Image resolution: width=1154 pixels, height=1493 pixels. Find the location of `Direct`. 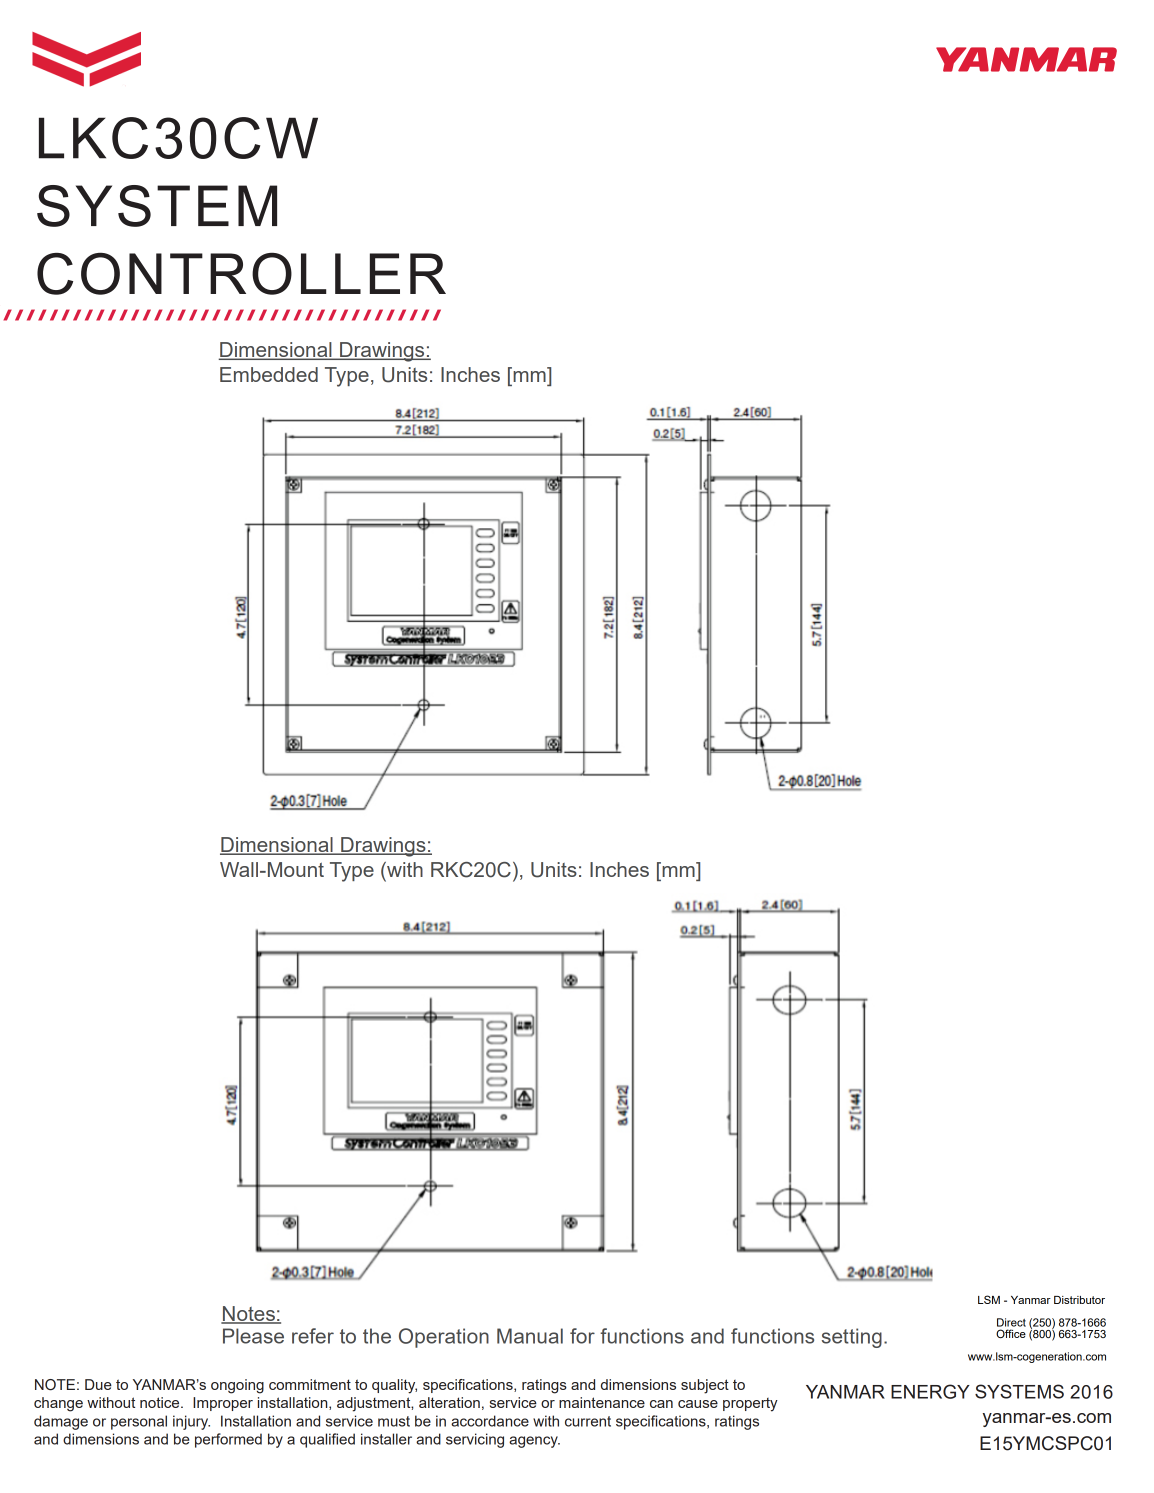

Direct is located at coordinates (1011, 1322).
